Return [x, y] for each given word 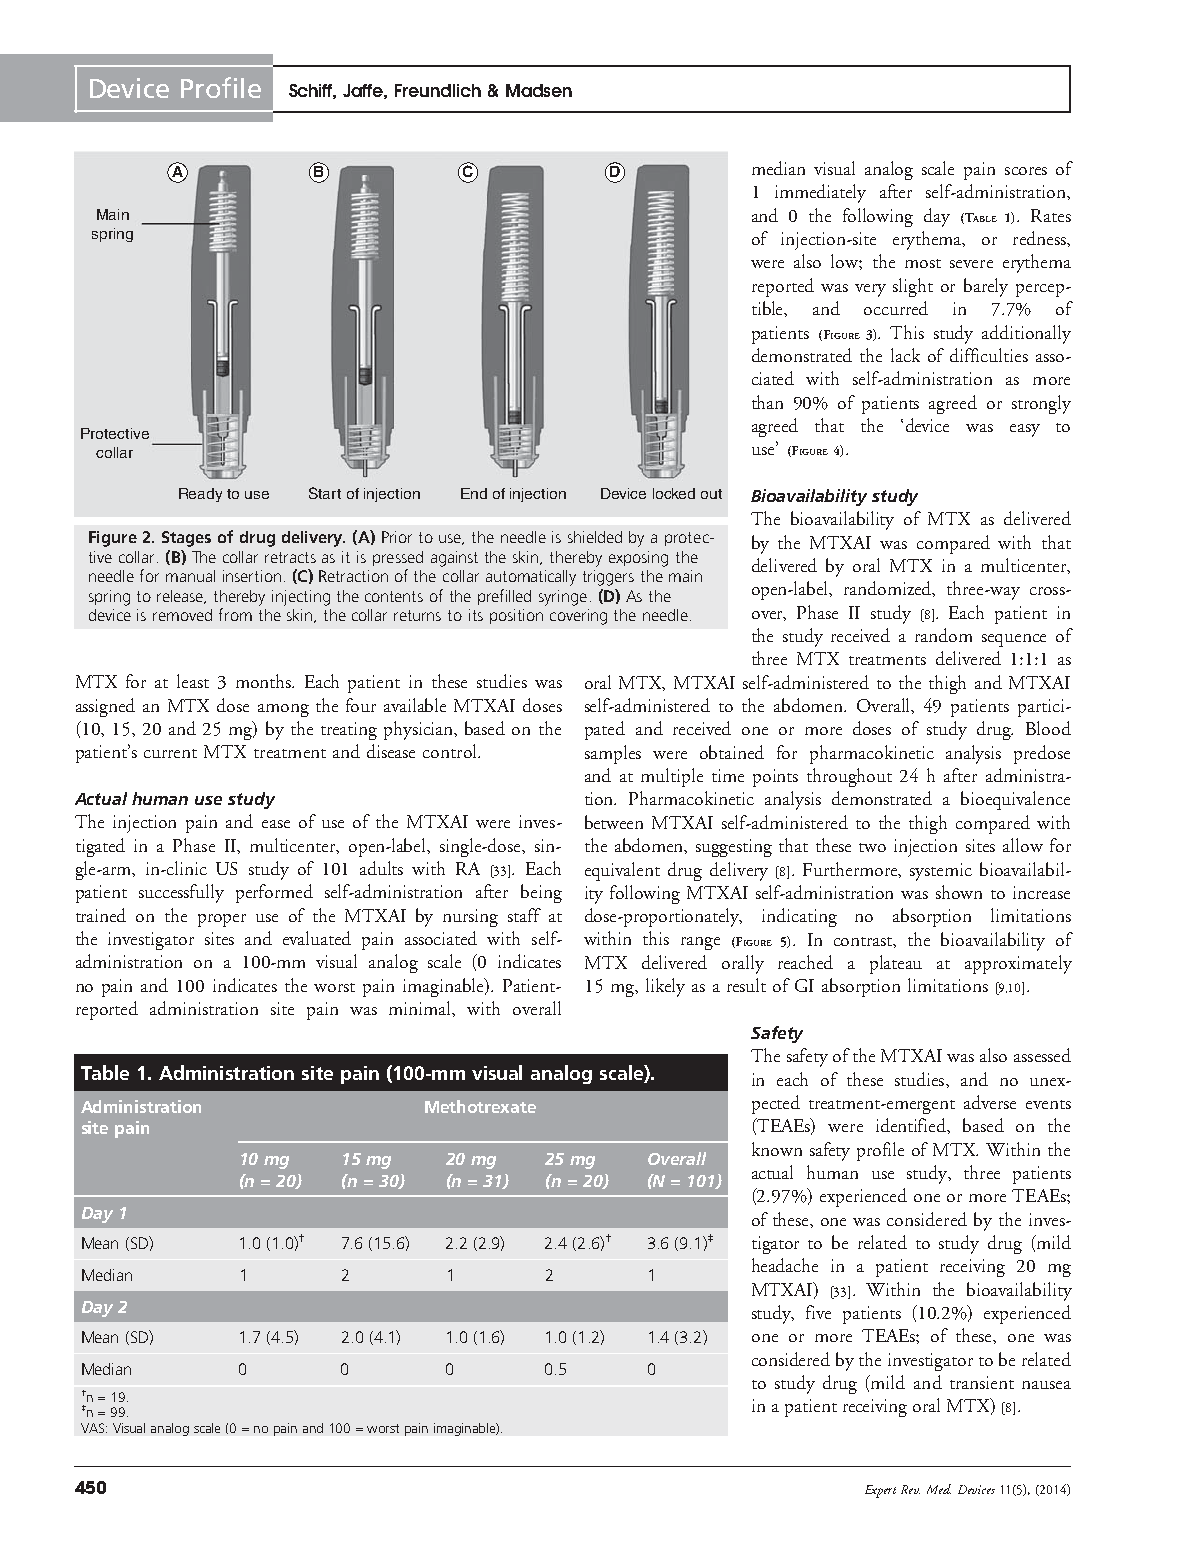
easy [1025, 430]
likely [665, 987]
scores [1026, 171]
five [818, 1312]
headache [785, 1265]
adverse [990, 1102]
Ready [200, 495]
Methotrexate [480, 1106]
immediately [820, 193]
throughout [849, 777]
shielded [595, 537]
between [614, 822]
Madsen [539, 90]
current [170, 753]
